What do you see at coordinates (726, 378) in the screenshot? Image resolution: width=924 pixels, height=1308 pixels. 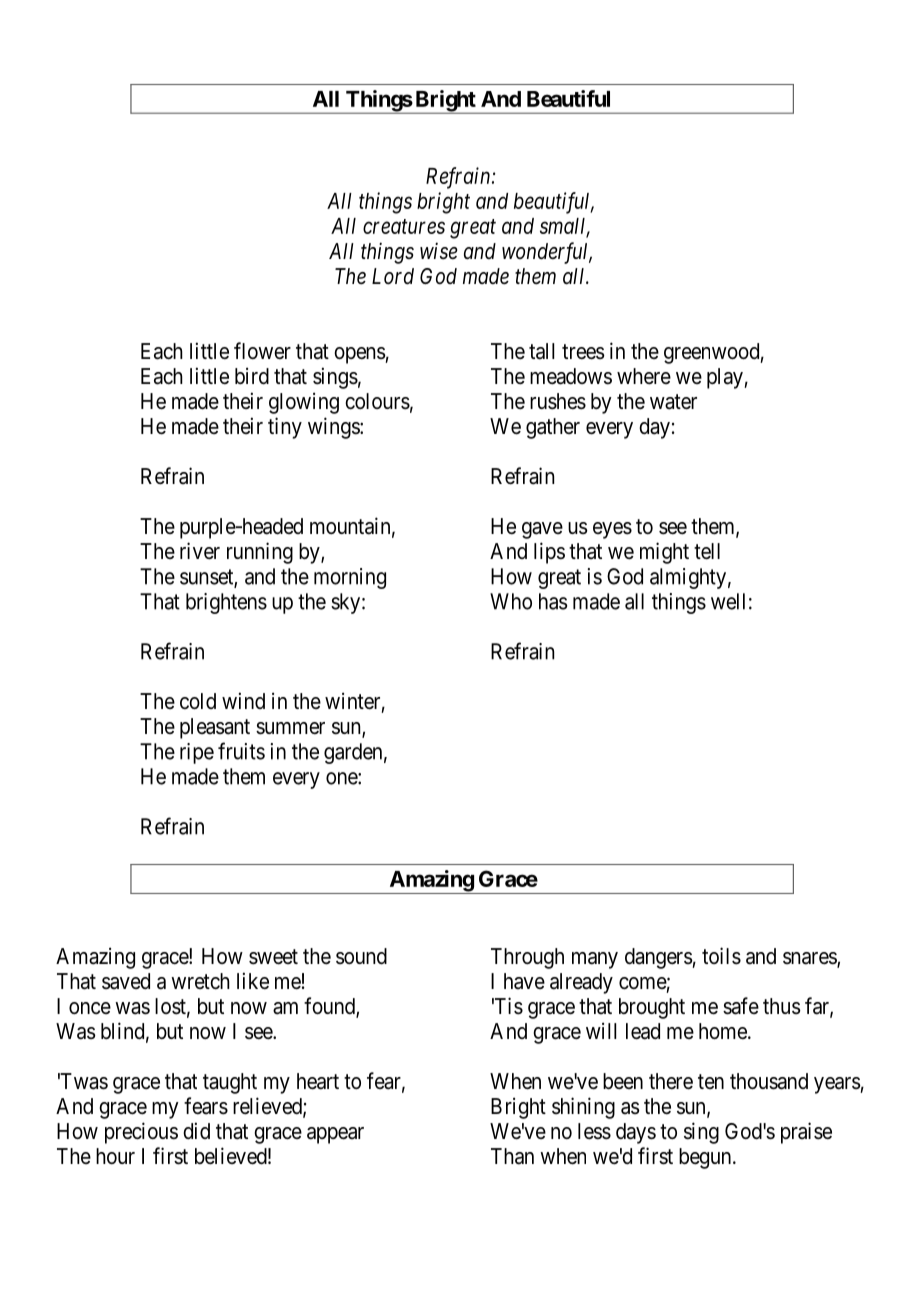 I see `play` at bounding box center [726, 378].
